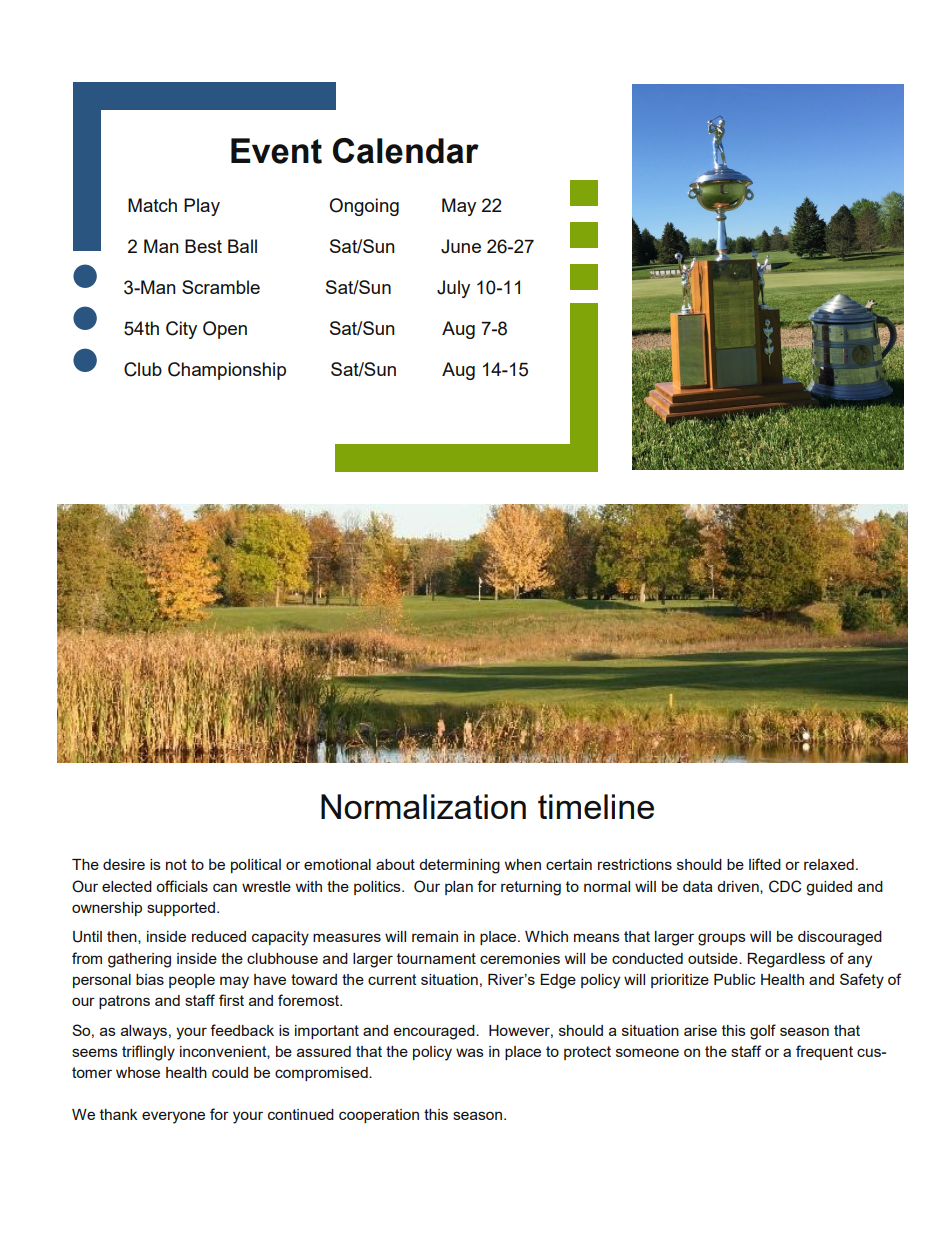 The image size is (952, 1233). I want to click on everyone, so click(173, 1117).
